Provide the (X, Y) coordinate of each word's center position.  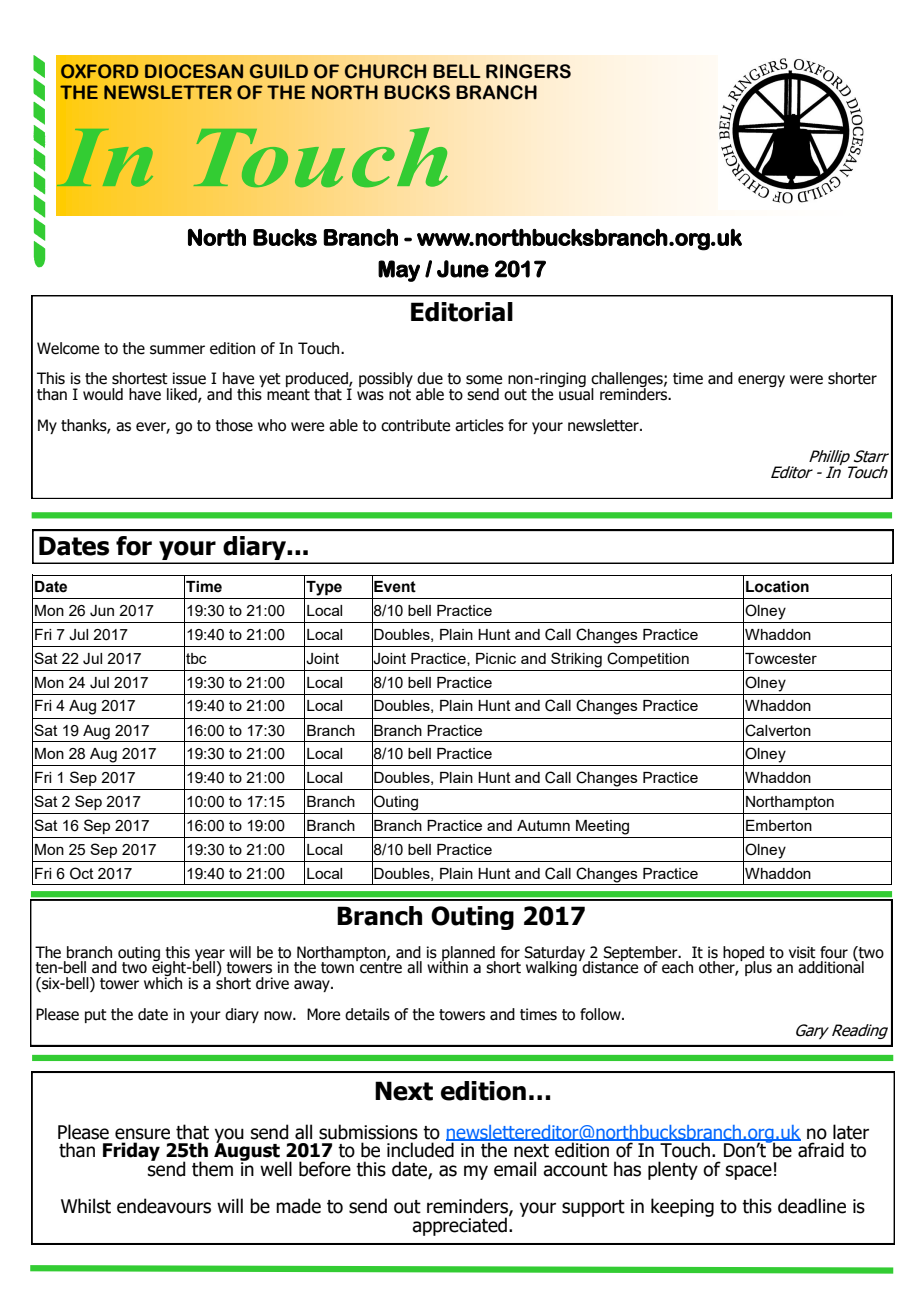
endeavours (164, 1206)
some (484, 380)
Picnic (496, 658)
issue (189, 378)
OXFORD (99, 71)
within (447, 966)
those (234, 425)
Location (777, 587)
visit (802, 952)
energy (761, 381)
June (463, 269)
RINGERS (528, 71)
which (163, 982)
